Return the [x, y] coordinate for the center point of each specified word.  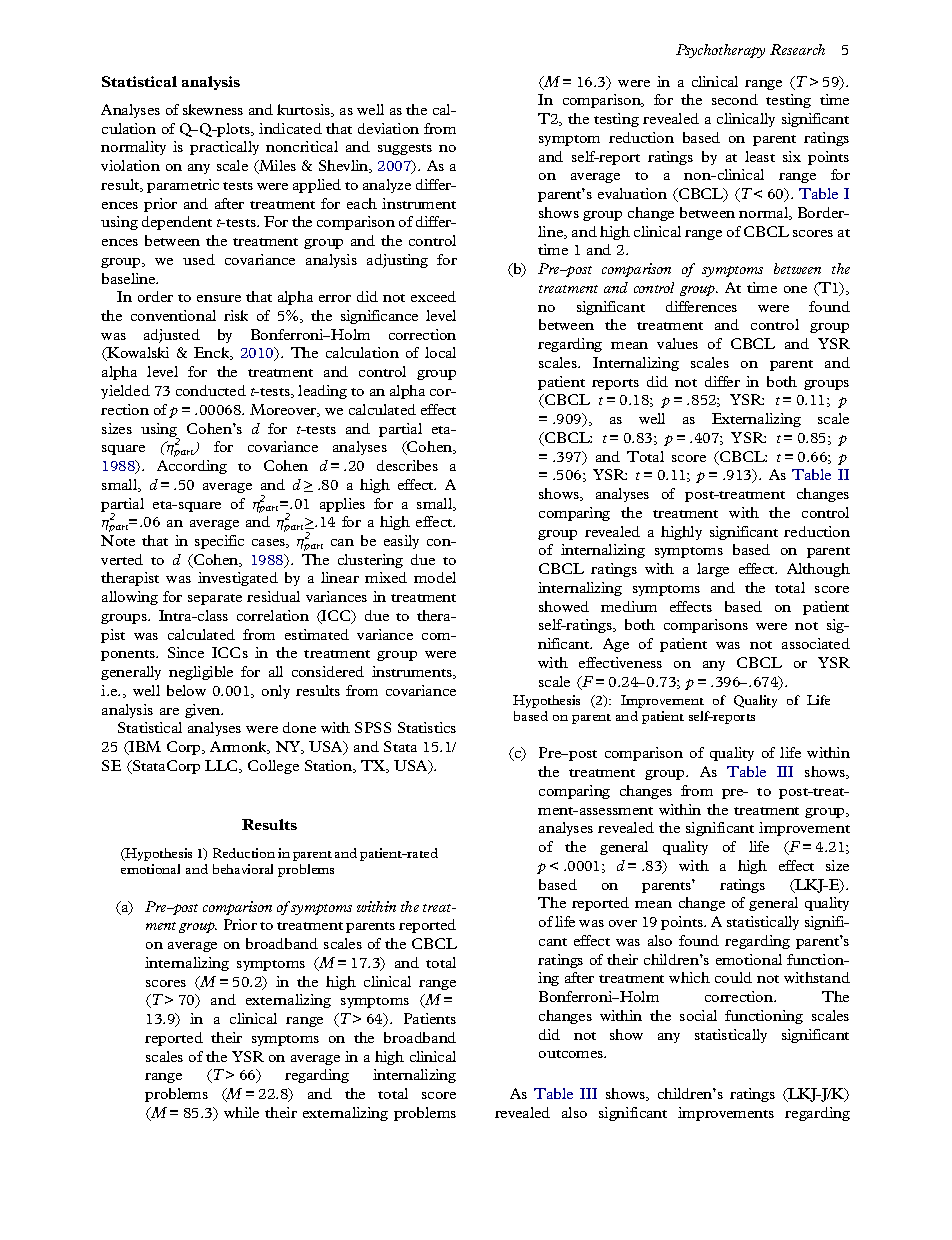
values [677, 343]
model [435, 577]
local [440, 352]
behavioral [243, 869]
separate [215, 599]
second [735, 99]
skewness [213, 109]
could [733, 977]
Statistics [427, 727]
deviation [388, 128]
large [713, 570]
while [241, 1112]
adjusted [172, 336]
